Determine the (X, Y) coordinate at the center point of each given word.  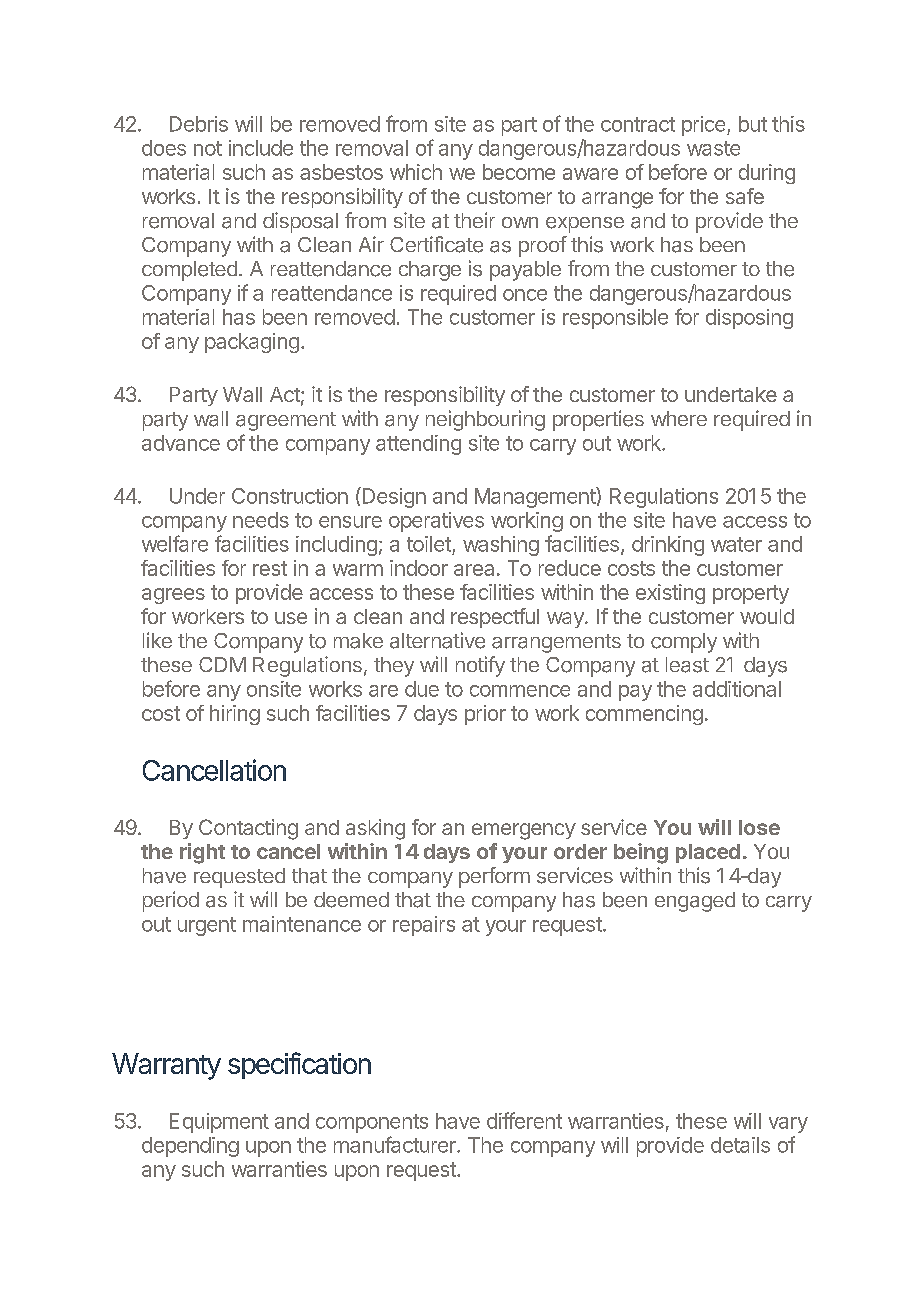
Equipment (219, 1123)
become (519, 172)
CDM (222, 664)
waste (713, 148)
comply (684, 643)
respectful (495, 618)
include (261, 148)
